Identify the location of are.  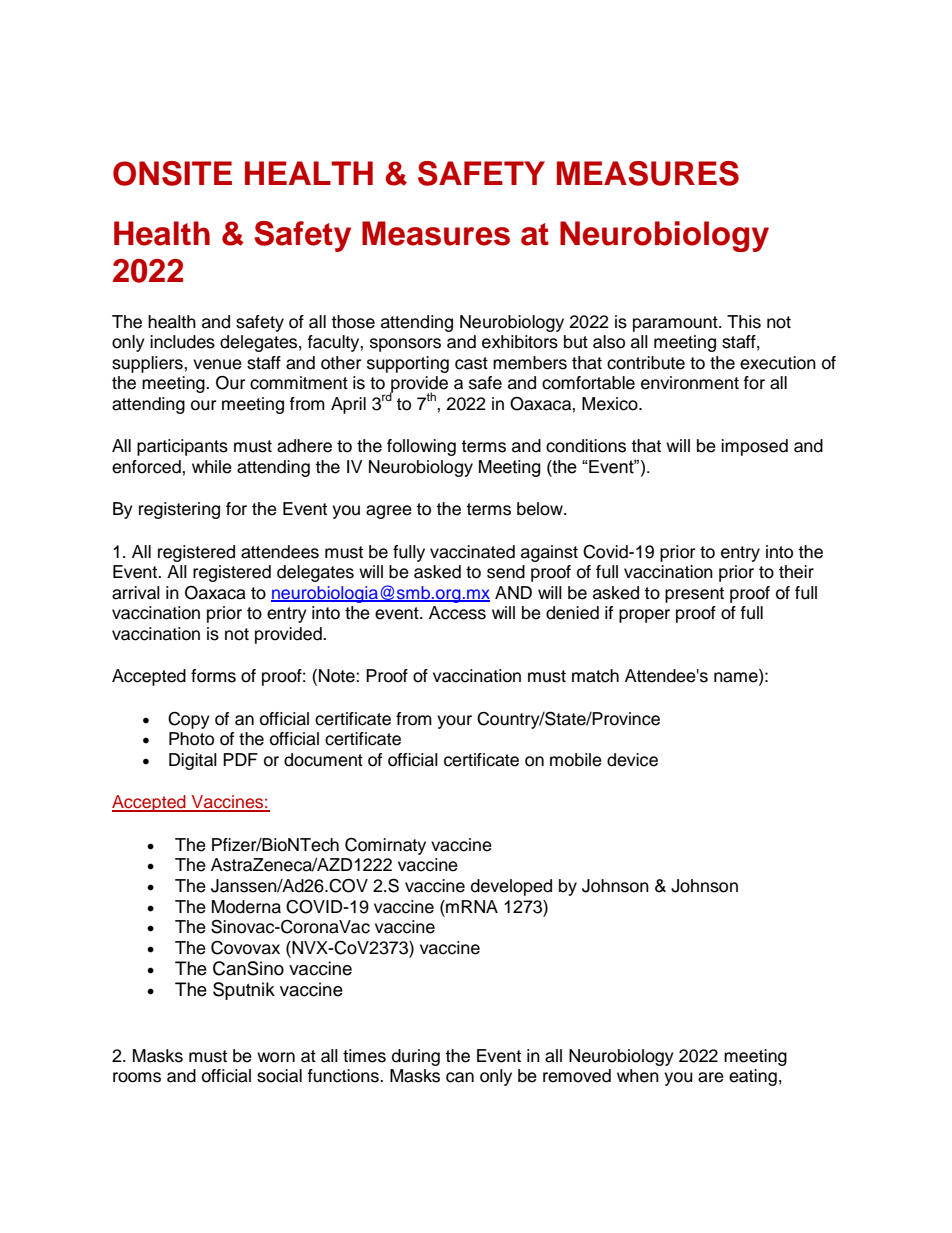
(711, 1077).
